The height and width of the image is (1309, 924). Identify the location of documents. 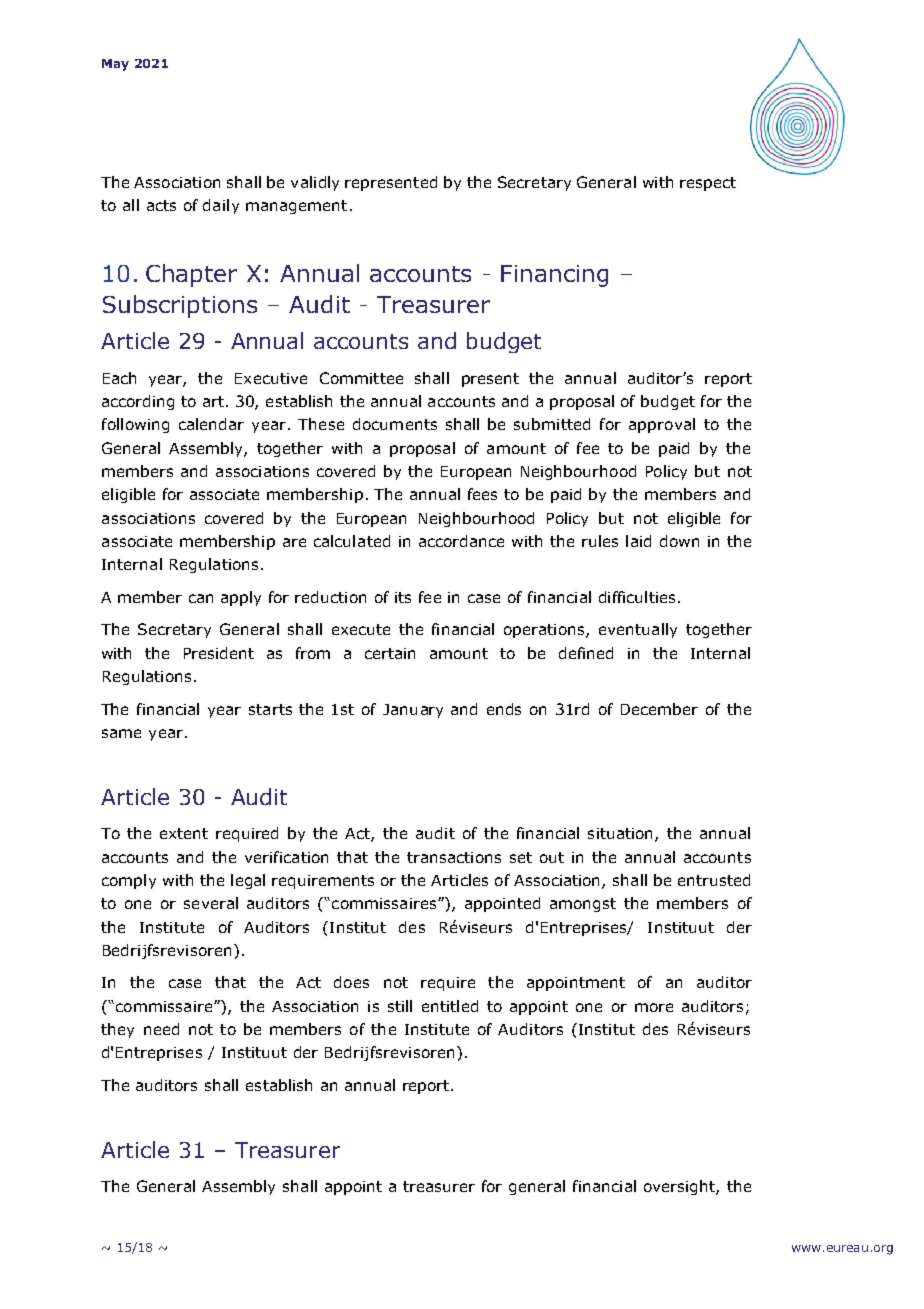
(395, 424).
